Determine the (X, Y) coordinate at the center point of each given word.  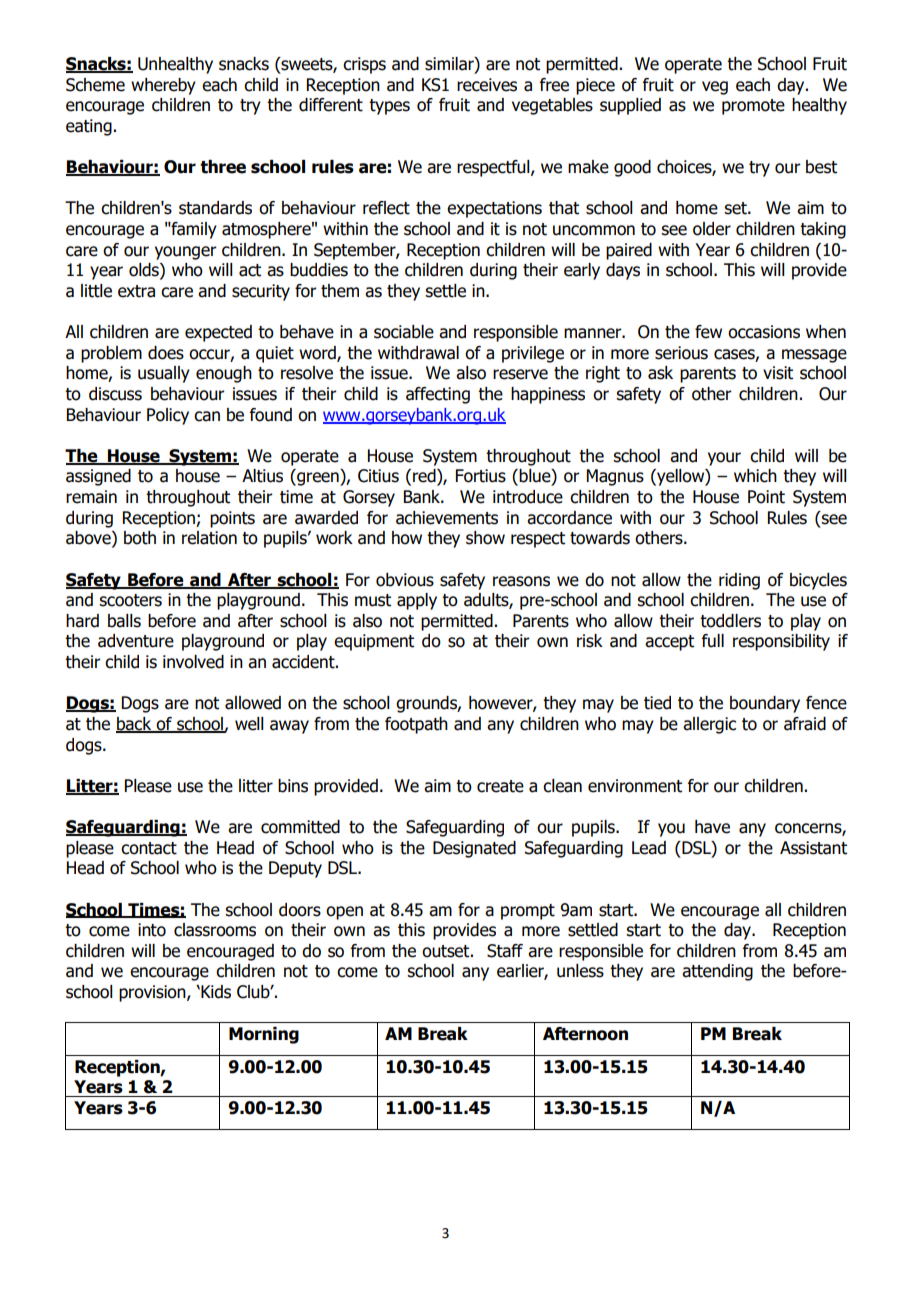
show (485, 538)
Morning (264, 1035)
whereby (163, 86)
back (135, 725)
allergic (709, 725)
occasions (764, 332)
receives (487, 85)
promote (753, 107)
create (500, 786)
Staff (505, 951)
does (166, 353)
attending (717, 972)
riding (739, 581)
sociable (404, 332)
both (140, 538)
